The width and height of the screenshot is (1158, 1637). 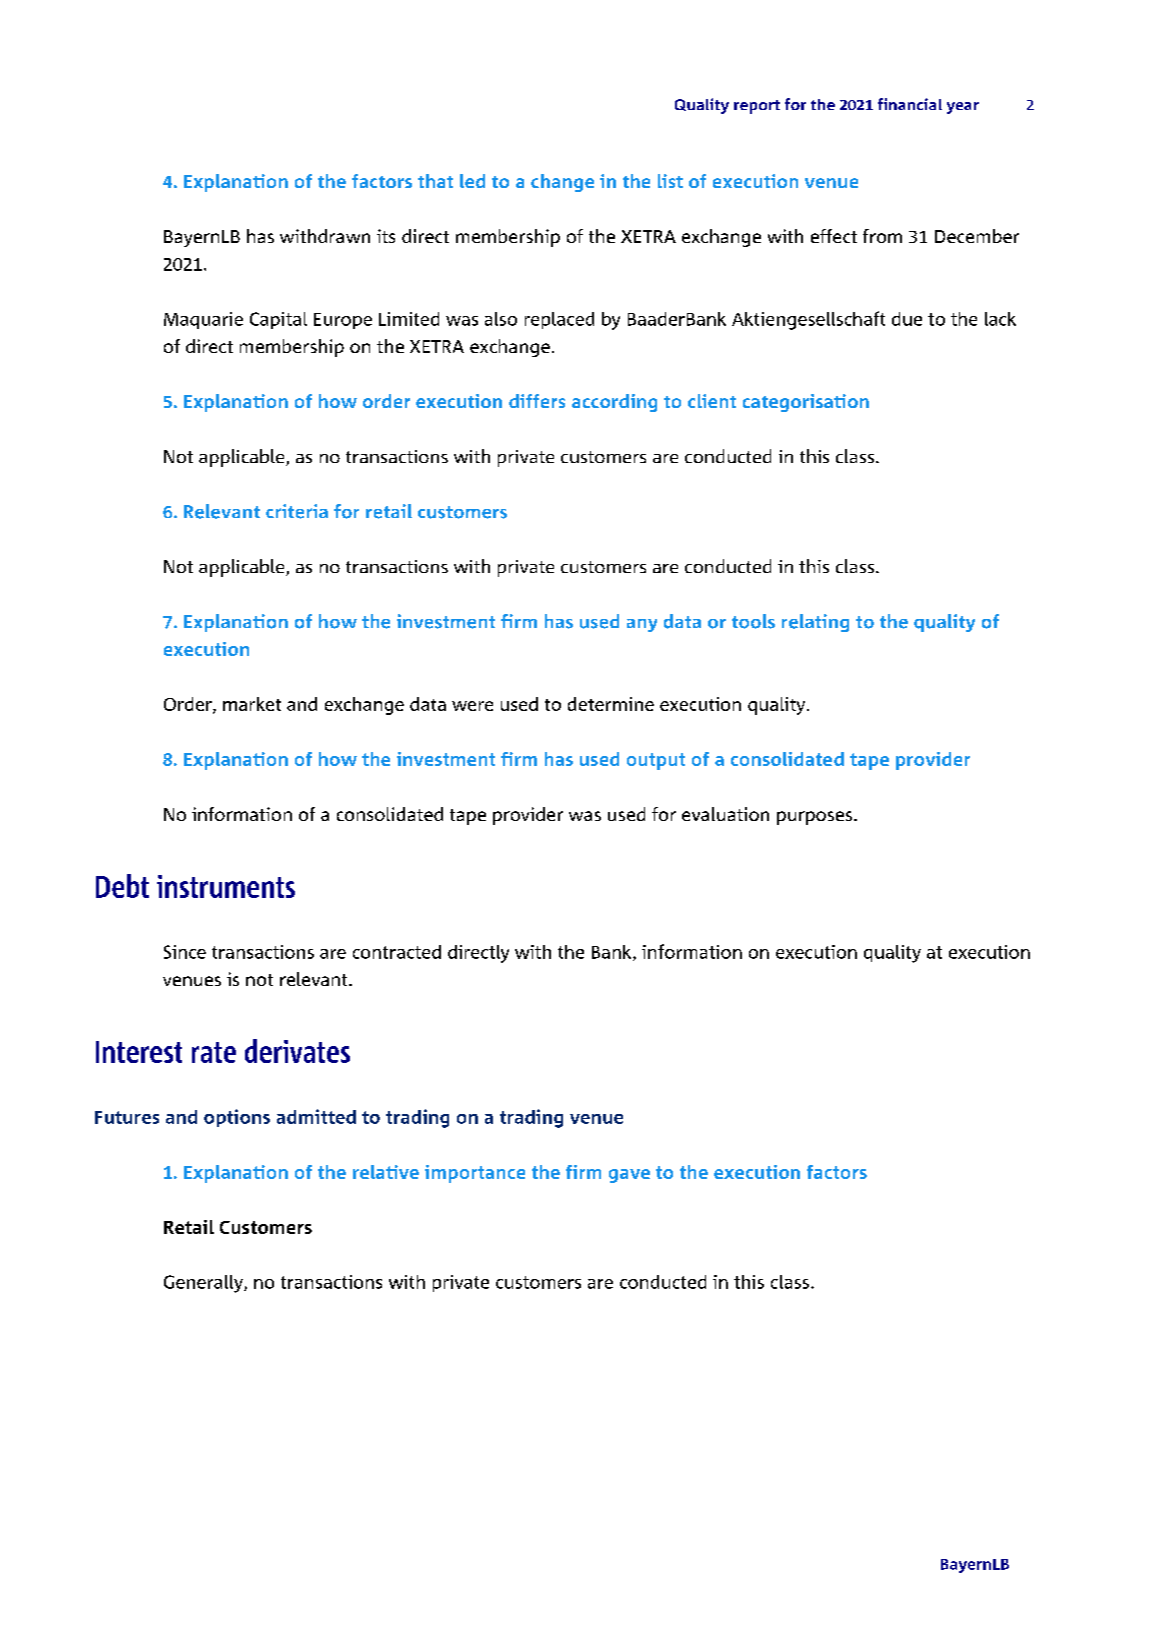 What do you see at coordinates (537, 401) in the screenshot?
I see `differs` at bounding box center [537, 401].
